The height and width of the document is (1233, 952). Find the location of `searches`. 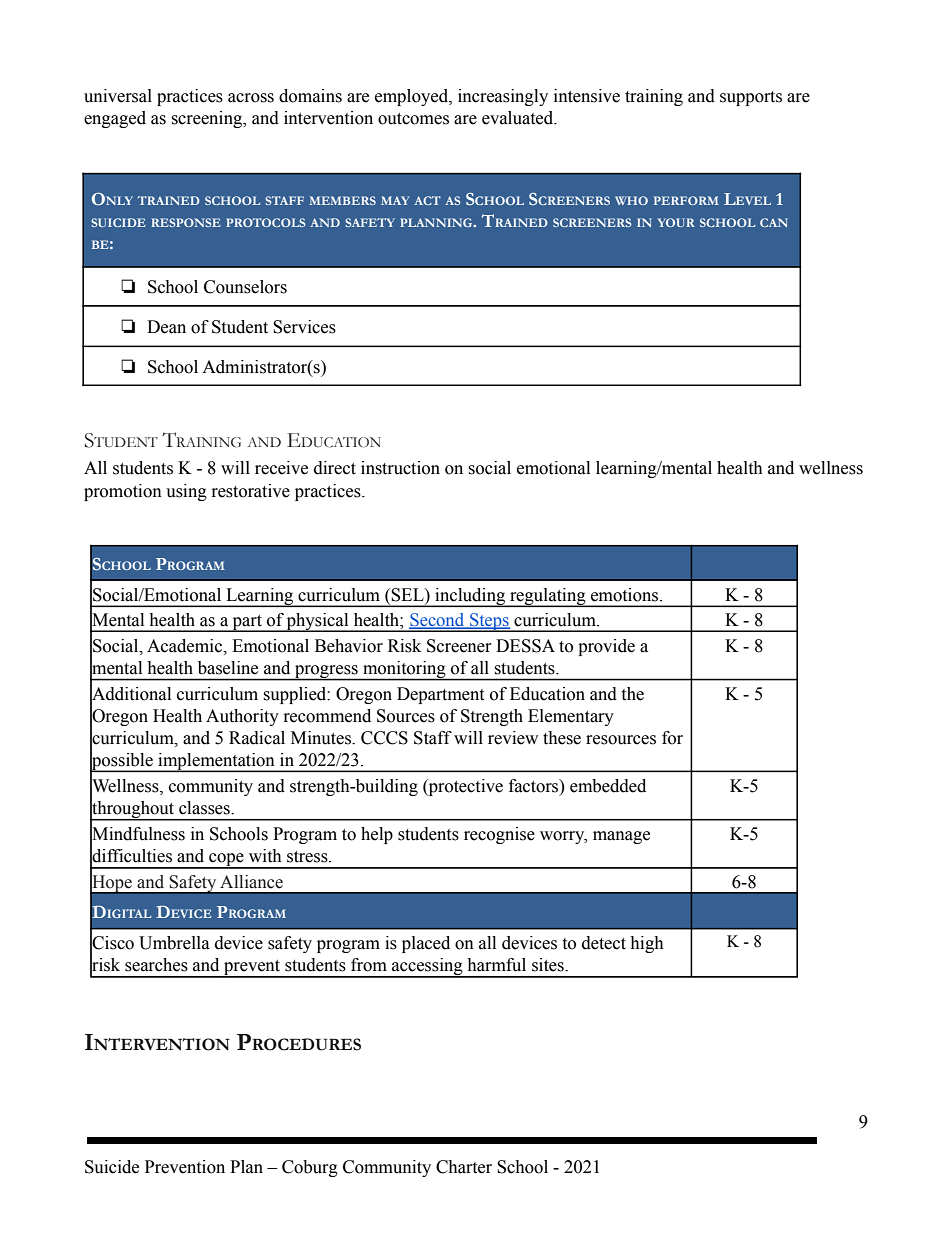

searches is located at coordinates (156, 965).
